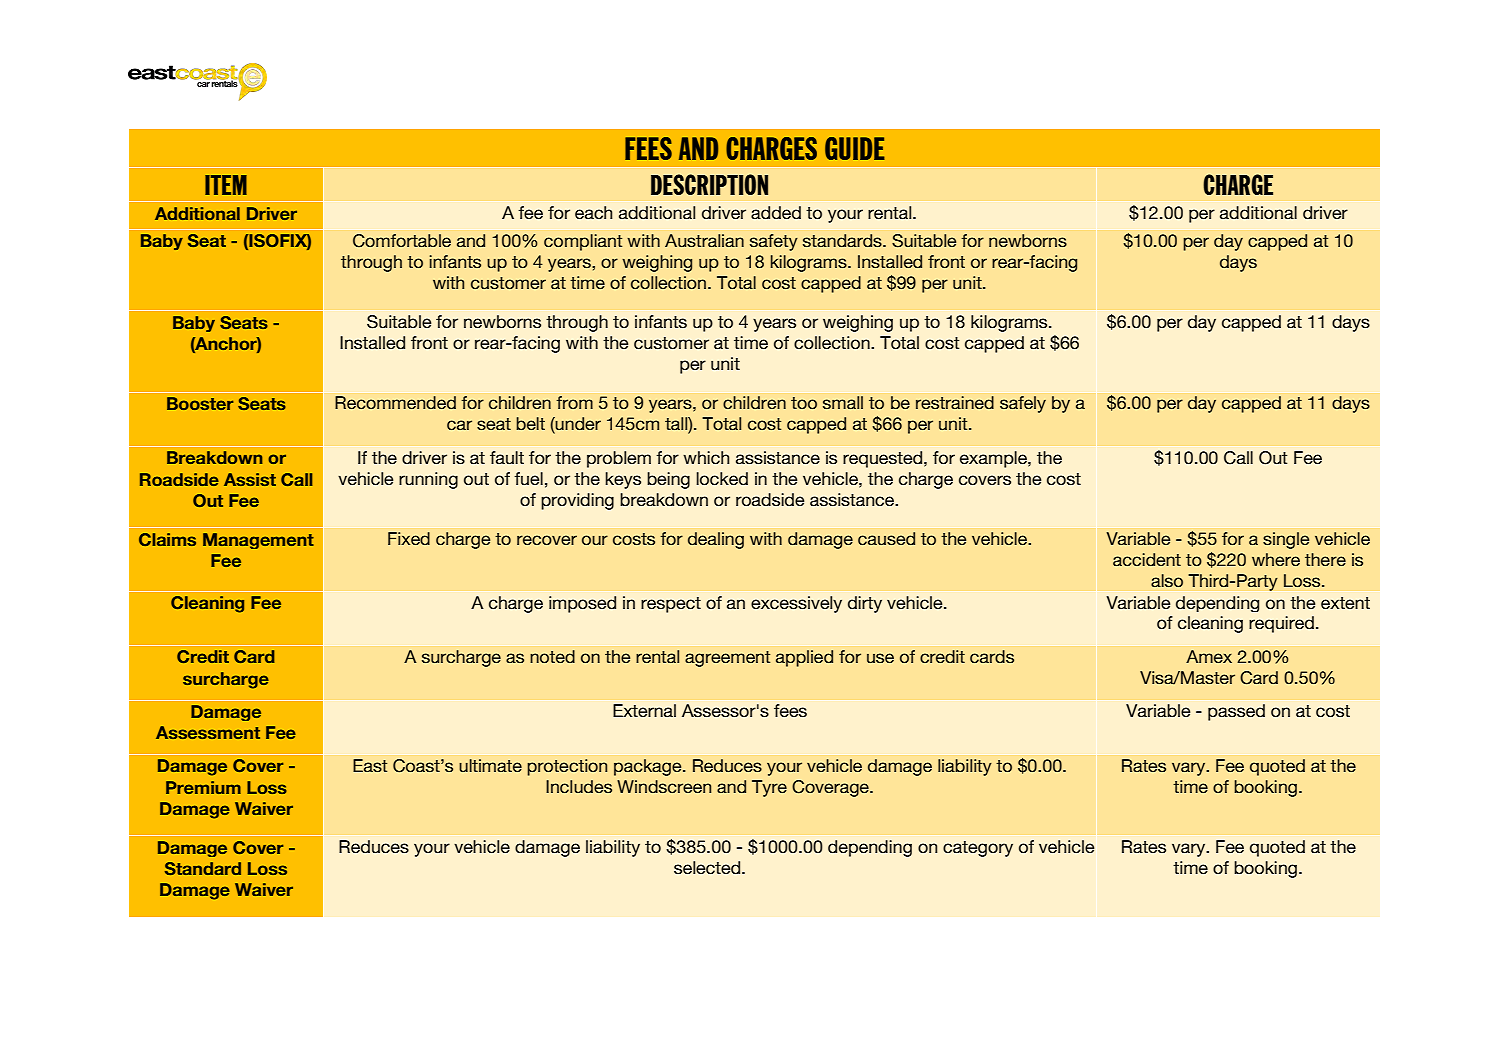 This screenshot has width=1503, height=1063. What do you see at coordinates (709, 184) in the screenshot?
I see `DESCRIPTION` at bounding box center [709, 184].
